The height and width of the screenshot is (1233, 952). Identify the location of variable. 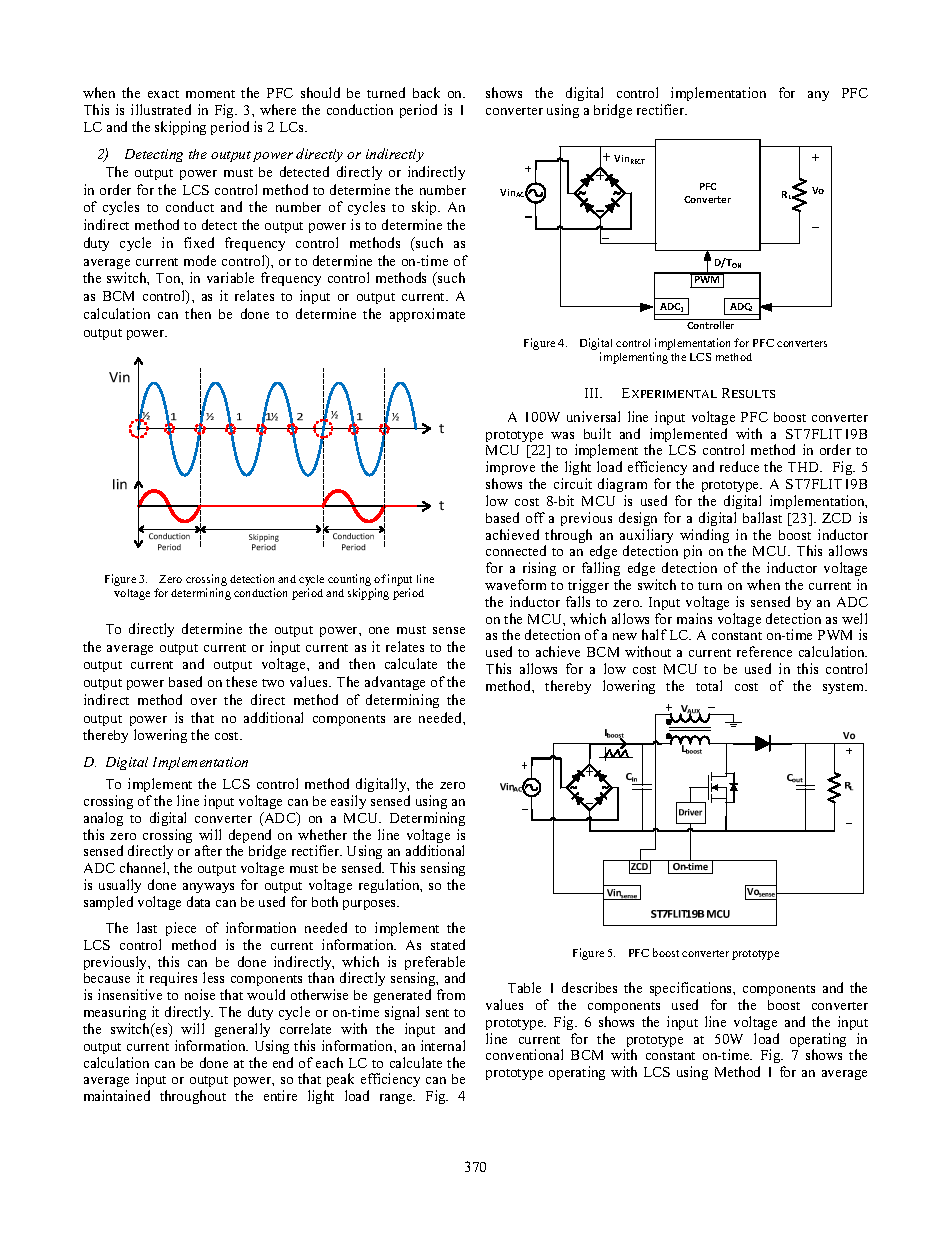
(230, 277).
